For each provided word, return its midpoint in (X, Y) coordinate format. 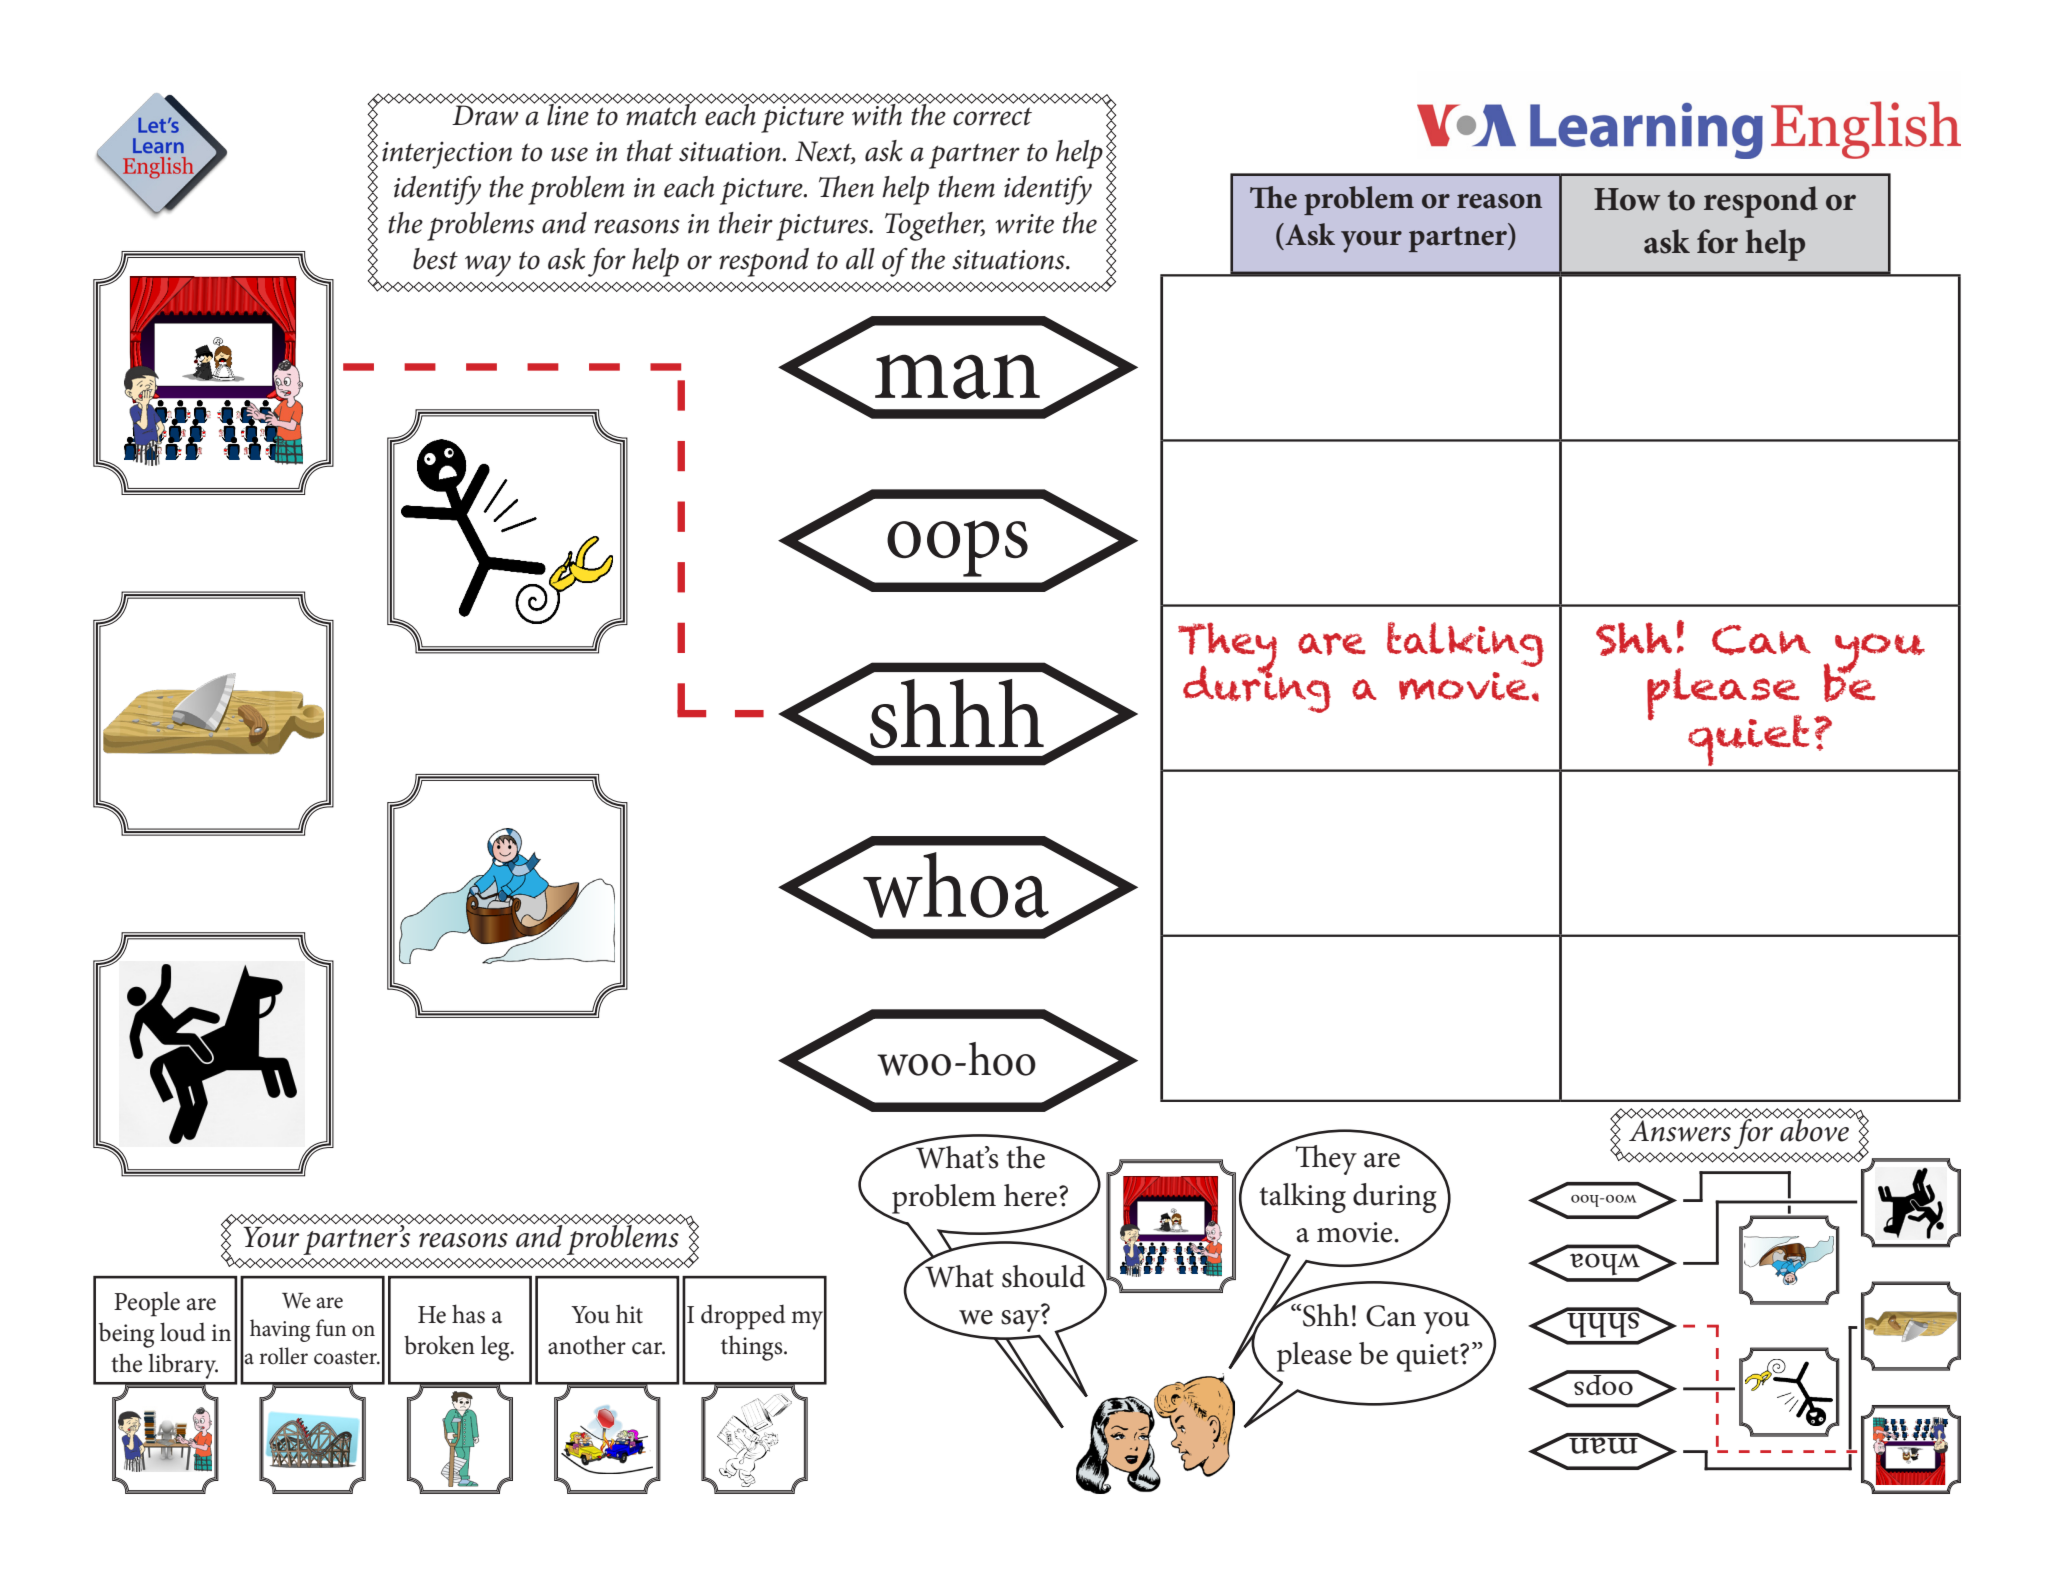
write (1025, 224)
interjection (447, 155)
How (1627, 199)
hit (629, 1314)
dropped (743, 1317)
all (860, 259)
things (753, 1348)
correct (992, 116)
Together (935, 226)
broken (439, 1345)
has (468, 1314)
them (966, 187)
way (488, 266)
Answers (1680, 1130)
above (1815, 1129)
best (435, 259)
